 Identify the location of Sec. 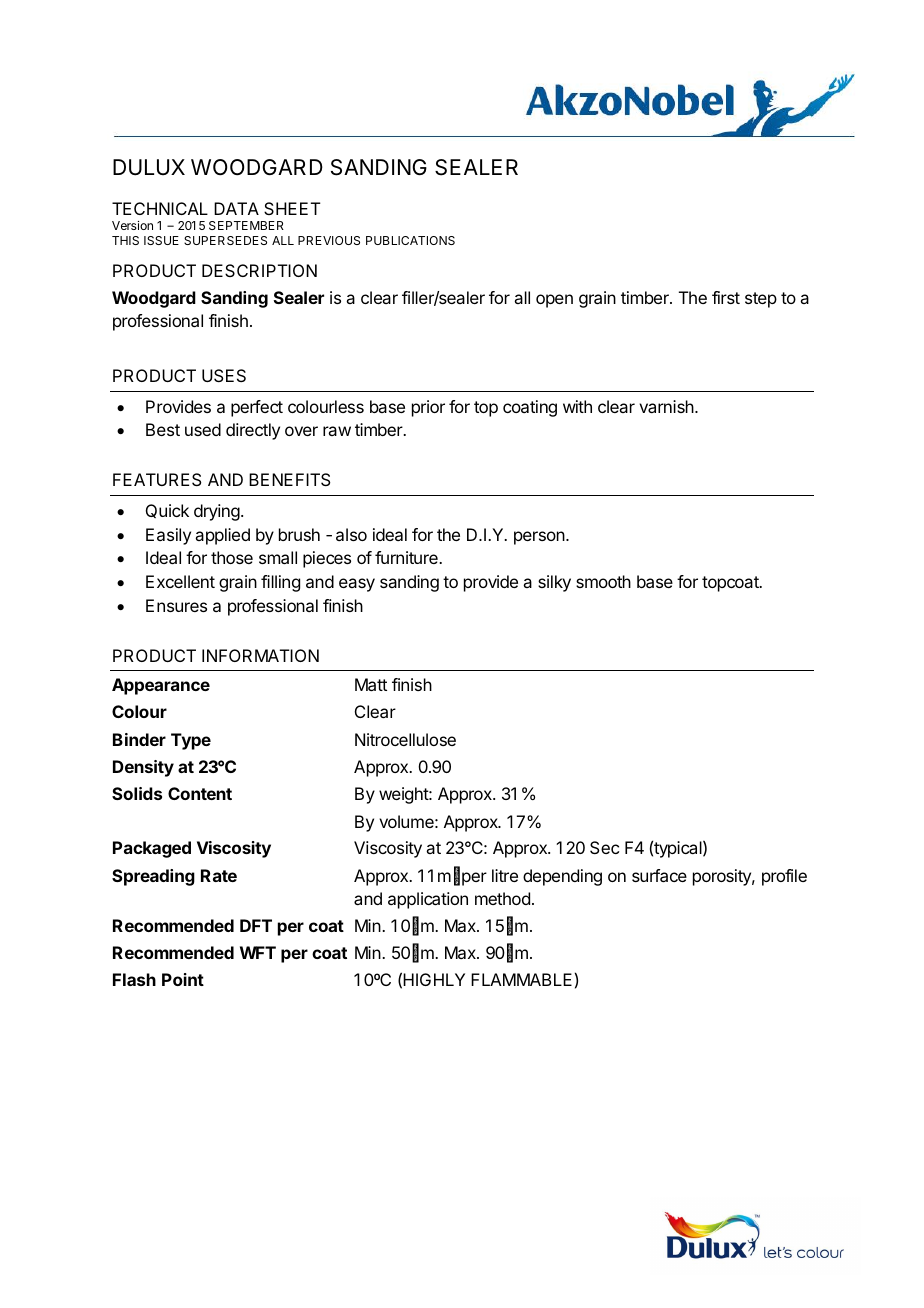
(604, 847).
